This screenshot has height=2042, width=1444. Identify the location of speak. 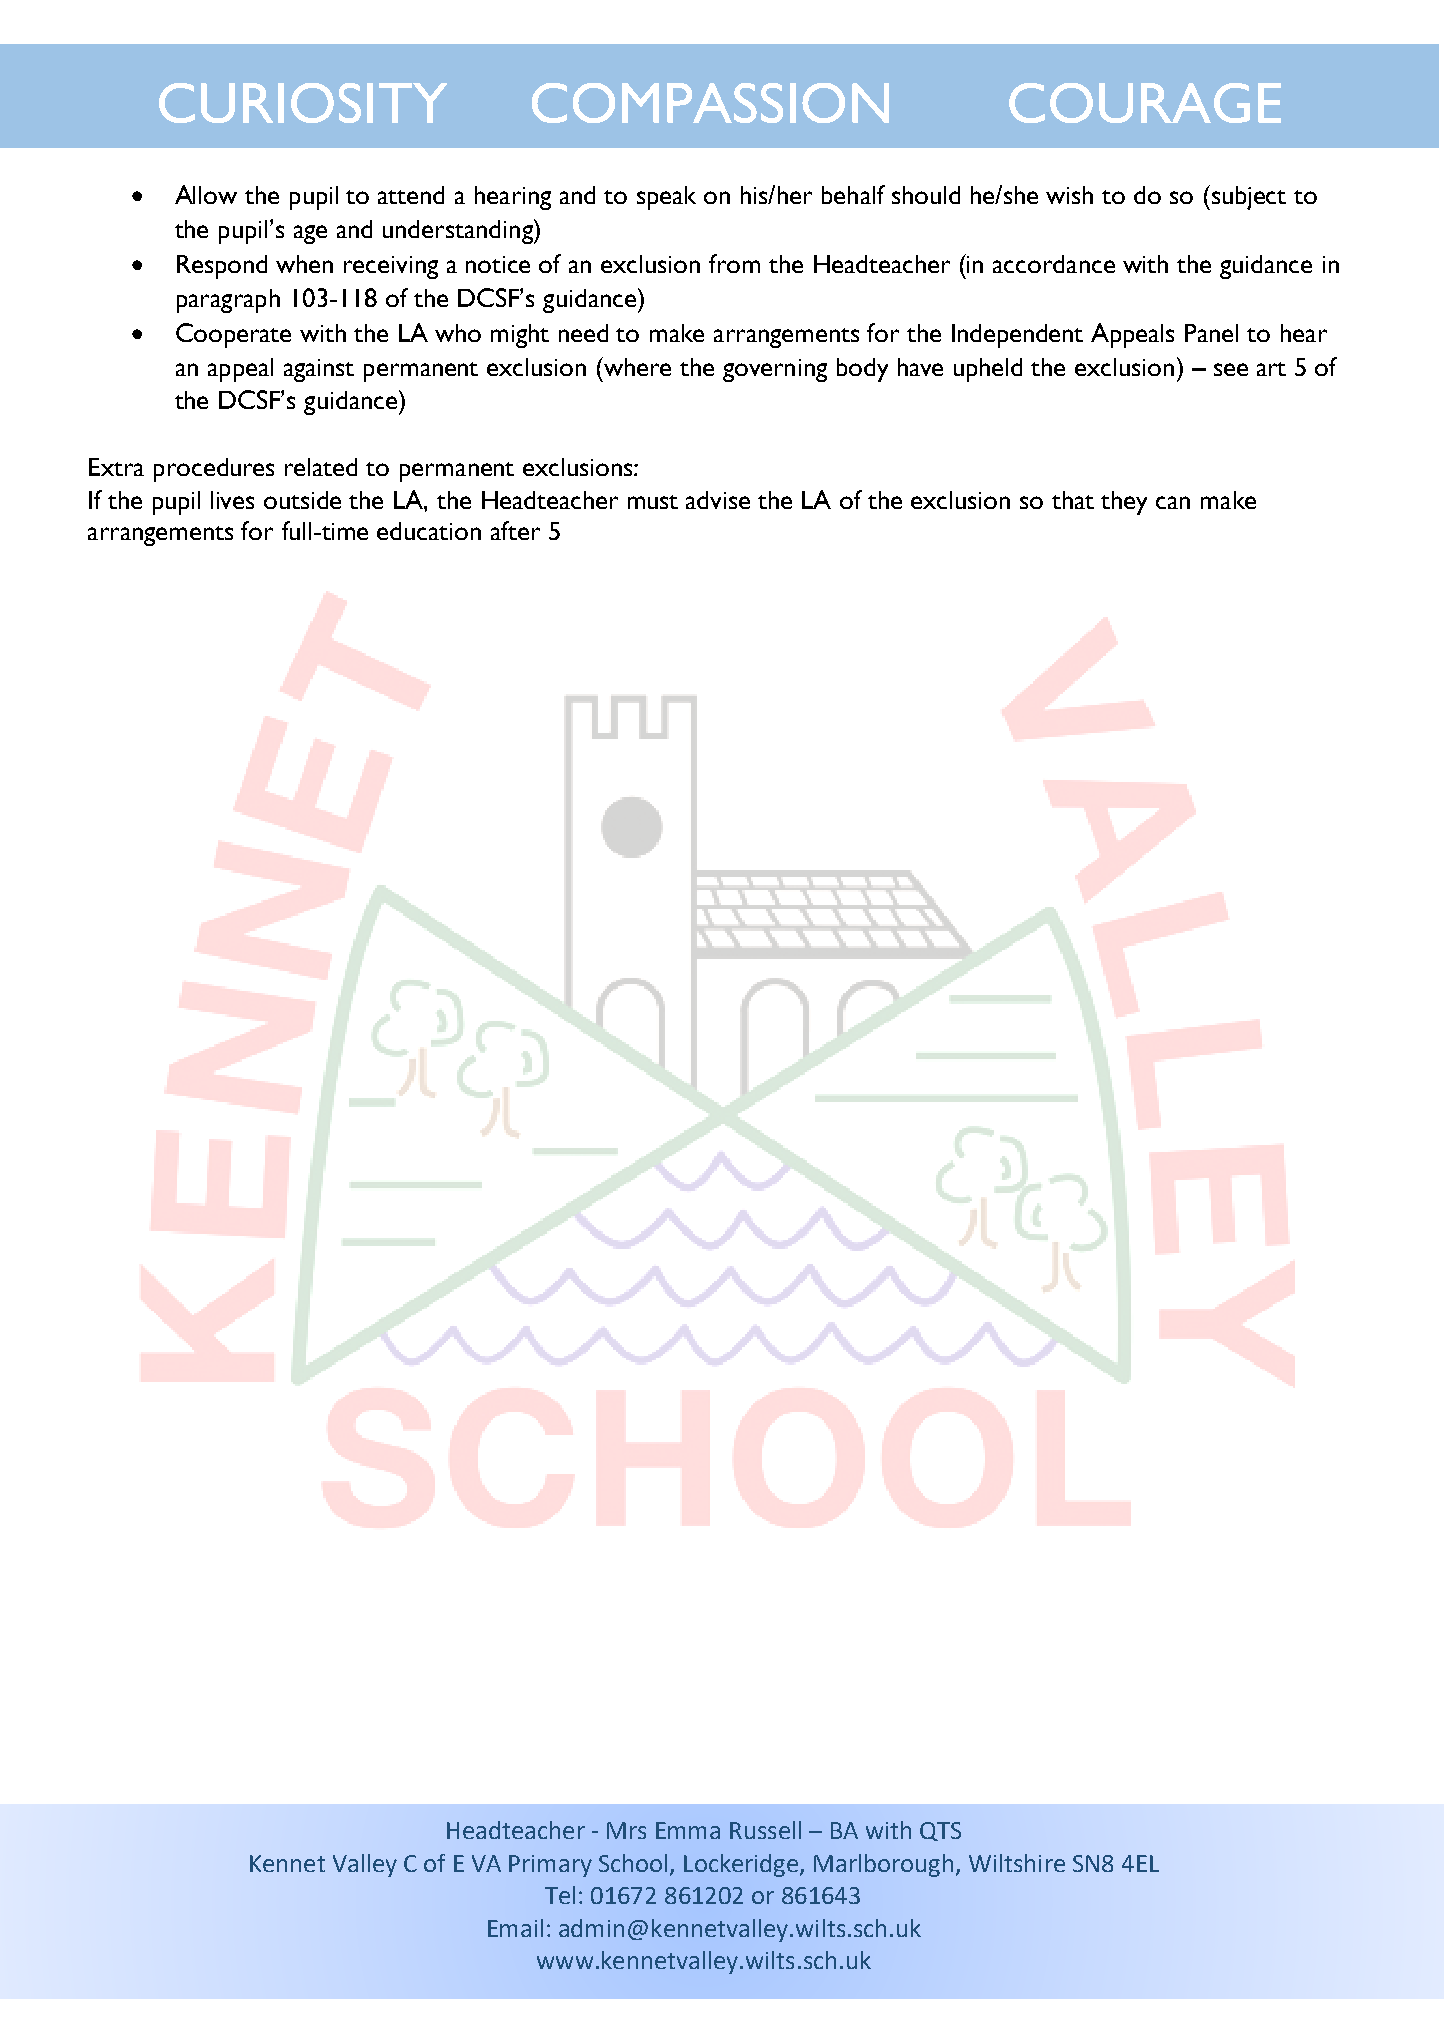
(666, 198).
